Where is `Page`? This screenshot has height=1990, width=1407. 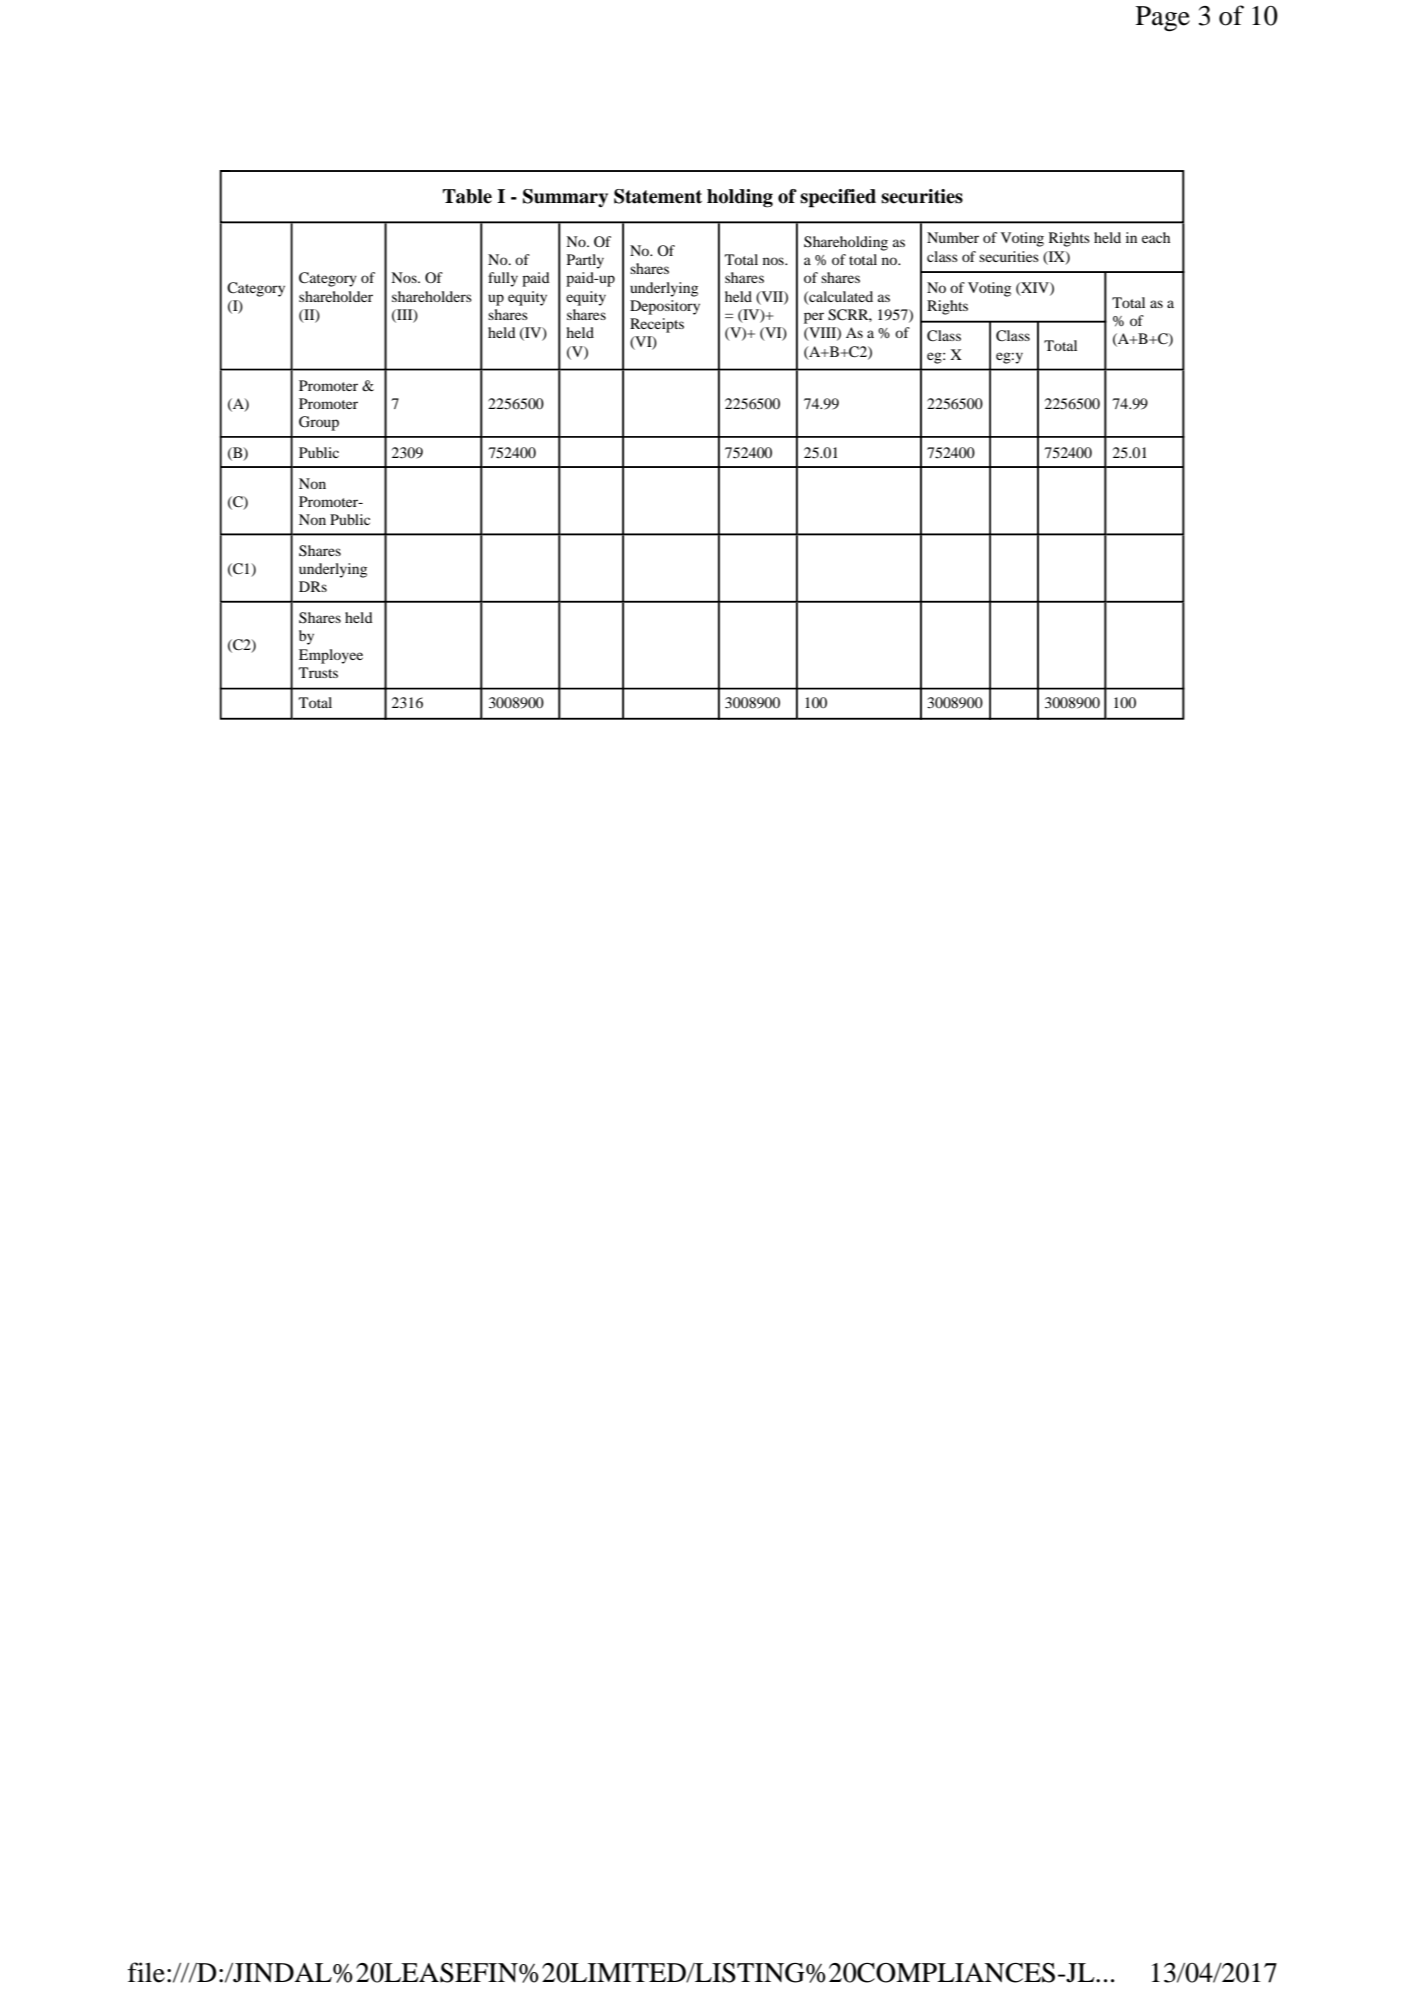 Page is located at coordinates (1163, 19).
